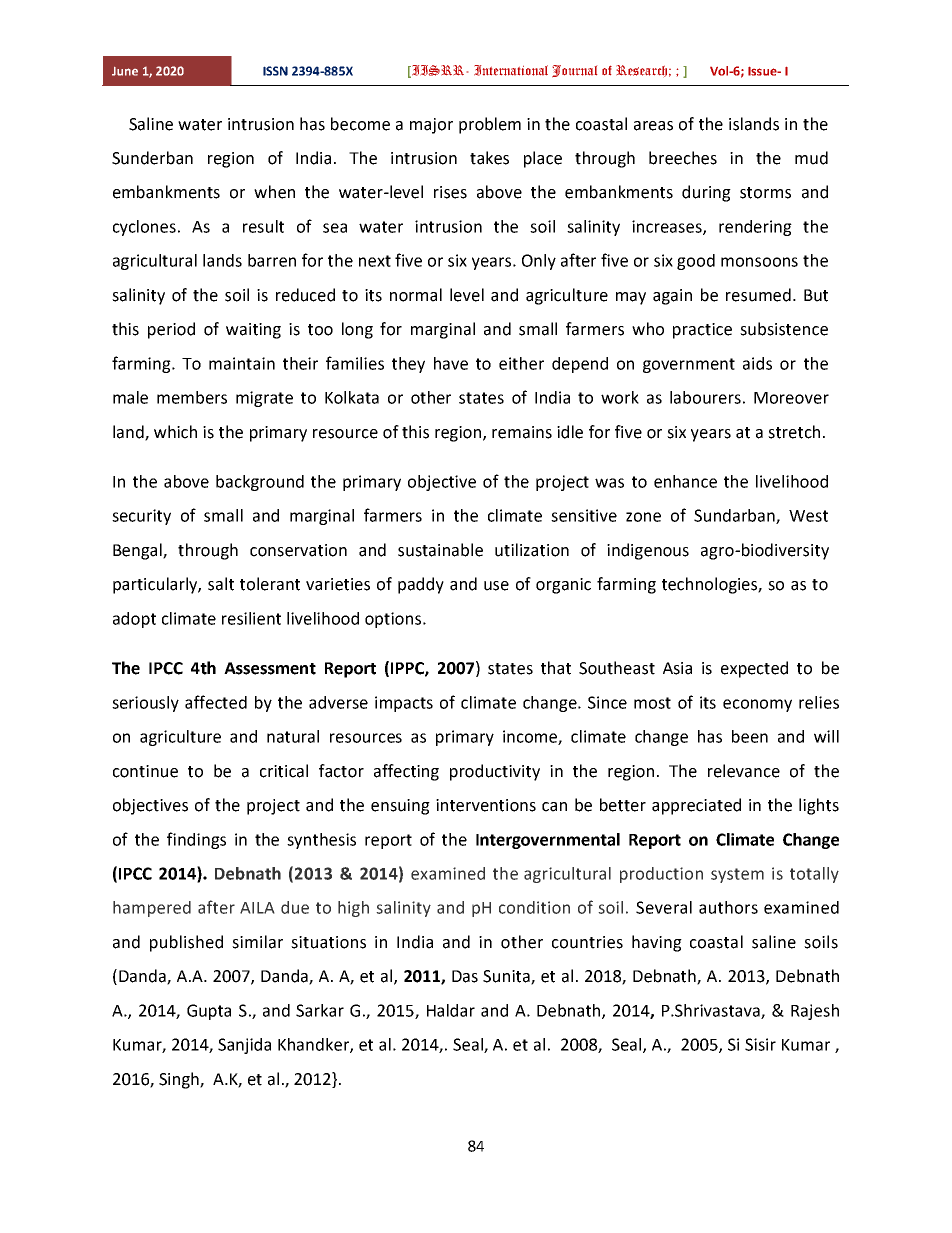 The height and width of the document is (1233, 952). What do you see at coordinates (221, 584) in the document?
I see `salt` at bounding box center [221, 584].
